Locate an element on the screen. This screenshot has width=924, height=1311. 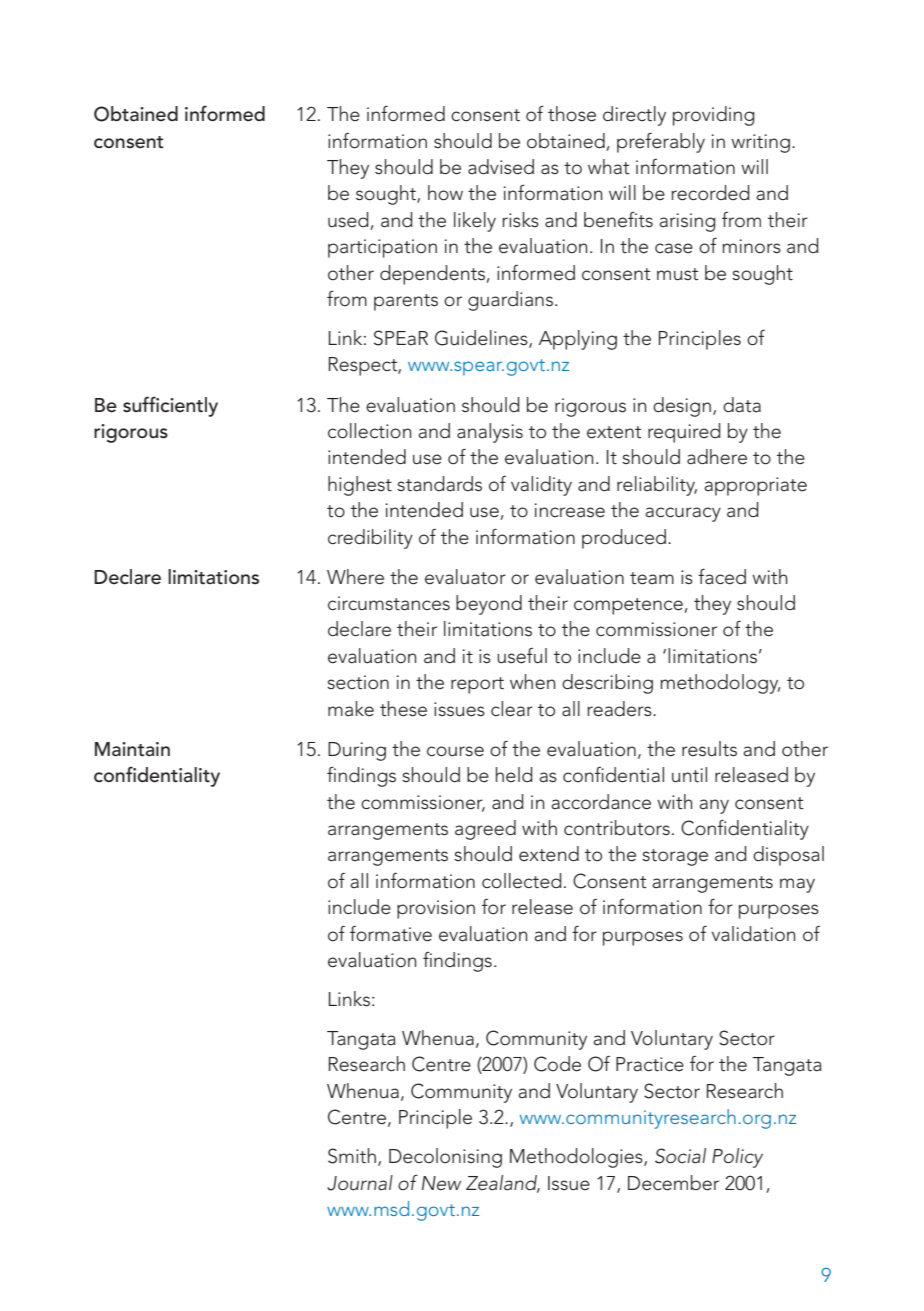
New is located at coordinates (441, 1183).
